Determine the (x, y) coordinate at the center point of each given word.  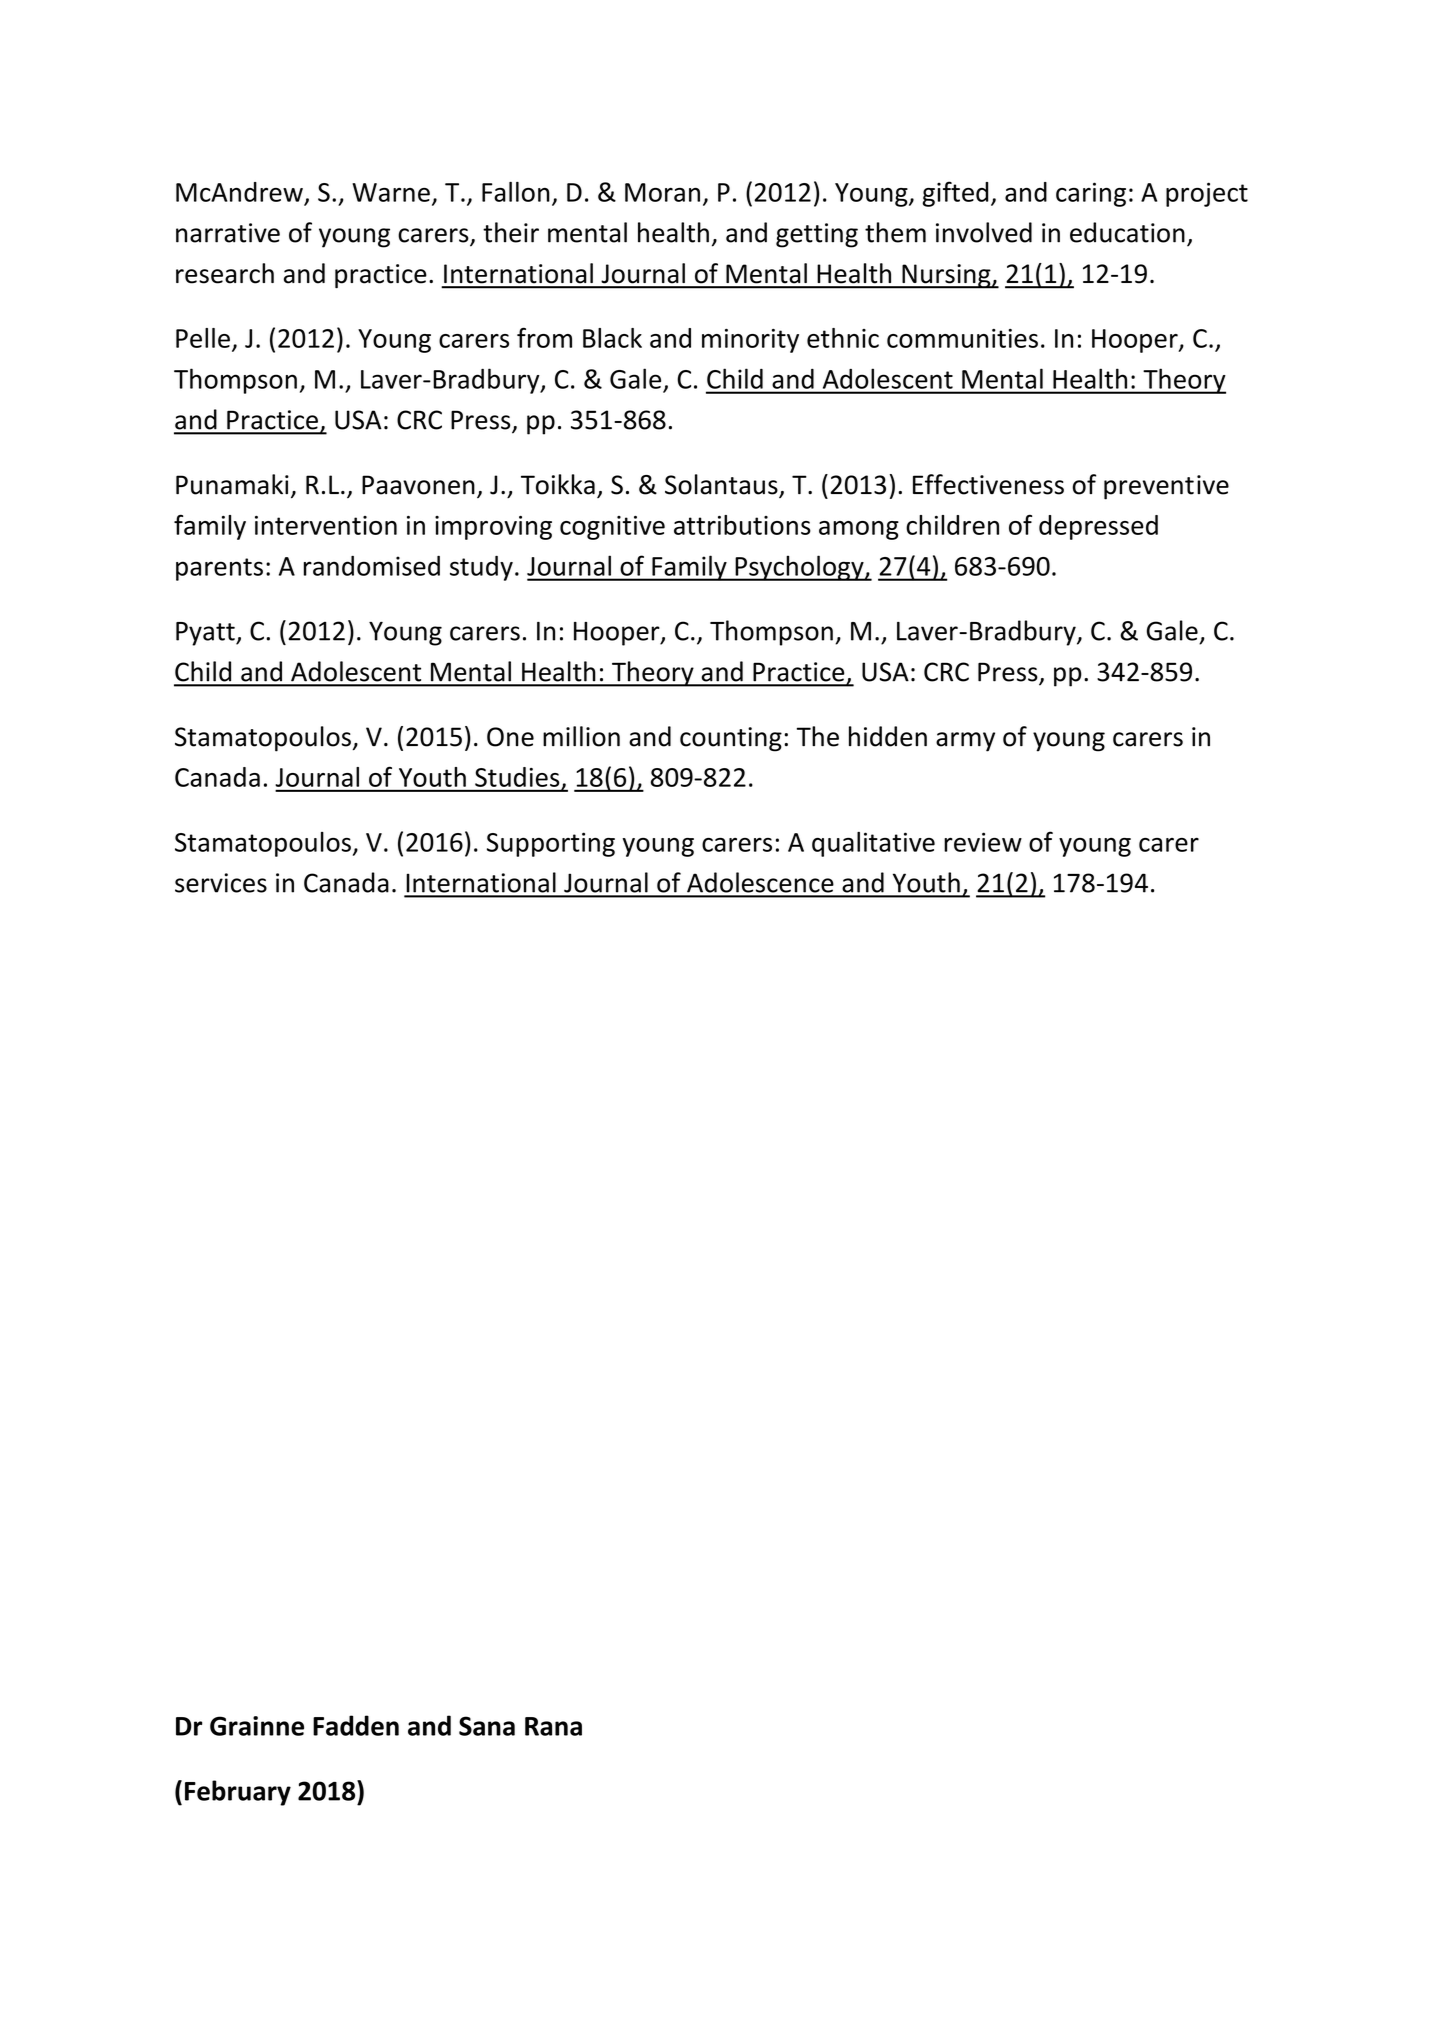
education (1127, 232)
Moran (662, 192)
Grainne (257, 1726)
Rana (553, 1726)
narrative (228, 233)
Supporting (551, 844)
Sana (487, 1726)
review (983, 842)
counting (731, 739)
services (221, 883)
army (965, 742)
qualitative (873, 844)
